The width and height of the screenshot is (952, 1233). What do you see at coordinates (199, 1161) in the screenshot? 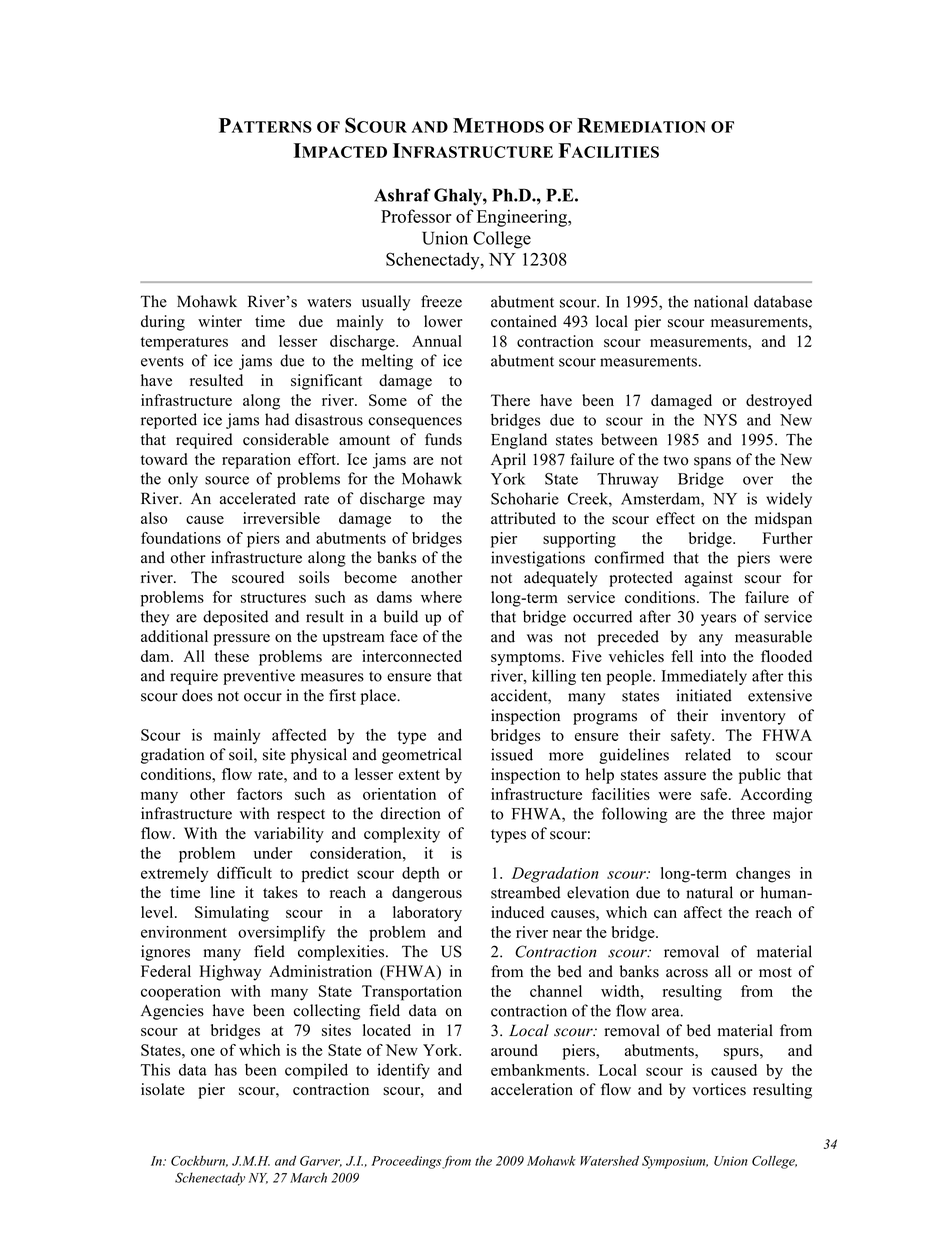
I see `Cockburn` at bounding box center [199, 1161].
